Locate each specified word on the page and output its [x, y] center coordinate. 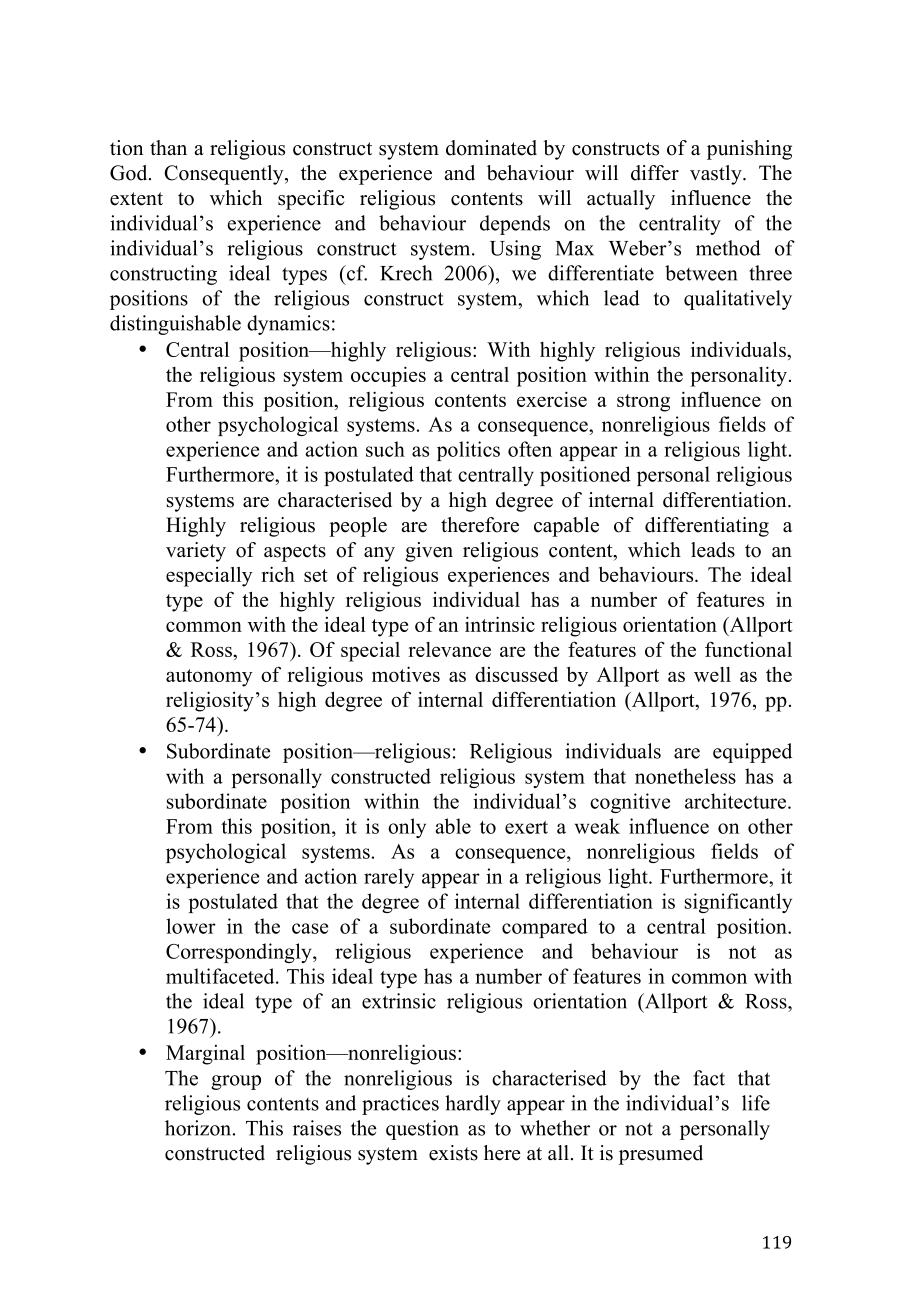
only [407, 828]
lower [191, 926]
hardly [473, 1105]
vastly [717, 175]
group [236, 1082]
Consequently [225, 175]
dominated [491, 148]
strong [643, 403]
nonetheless [685, 776]
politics [468, 451]
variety [196, 552]
